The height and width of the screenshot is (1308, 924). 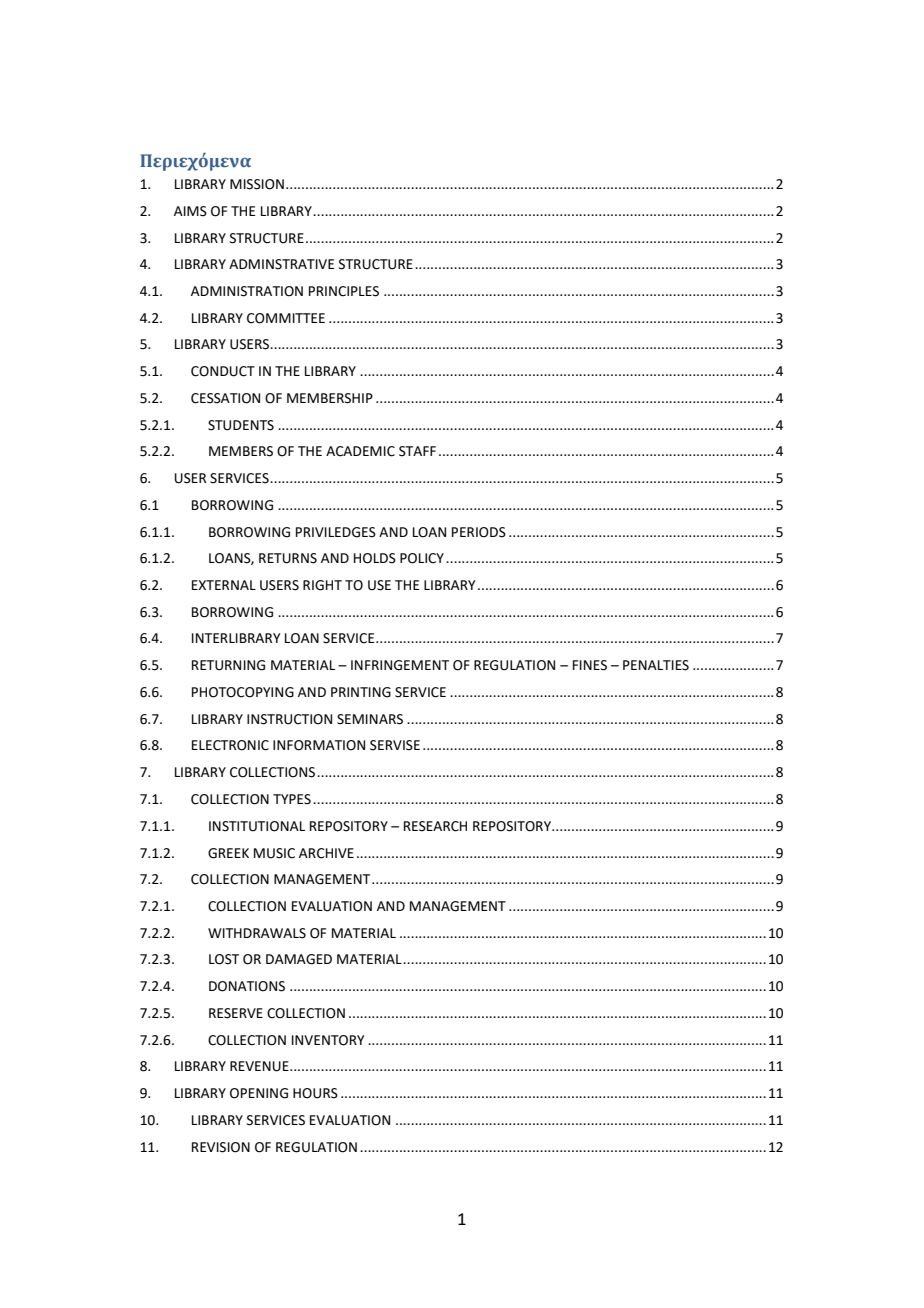 I want to click on HOURS, so click(x=315, y=1093).
